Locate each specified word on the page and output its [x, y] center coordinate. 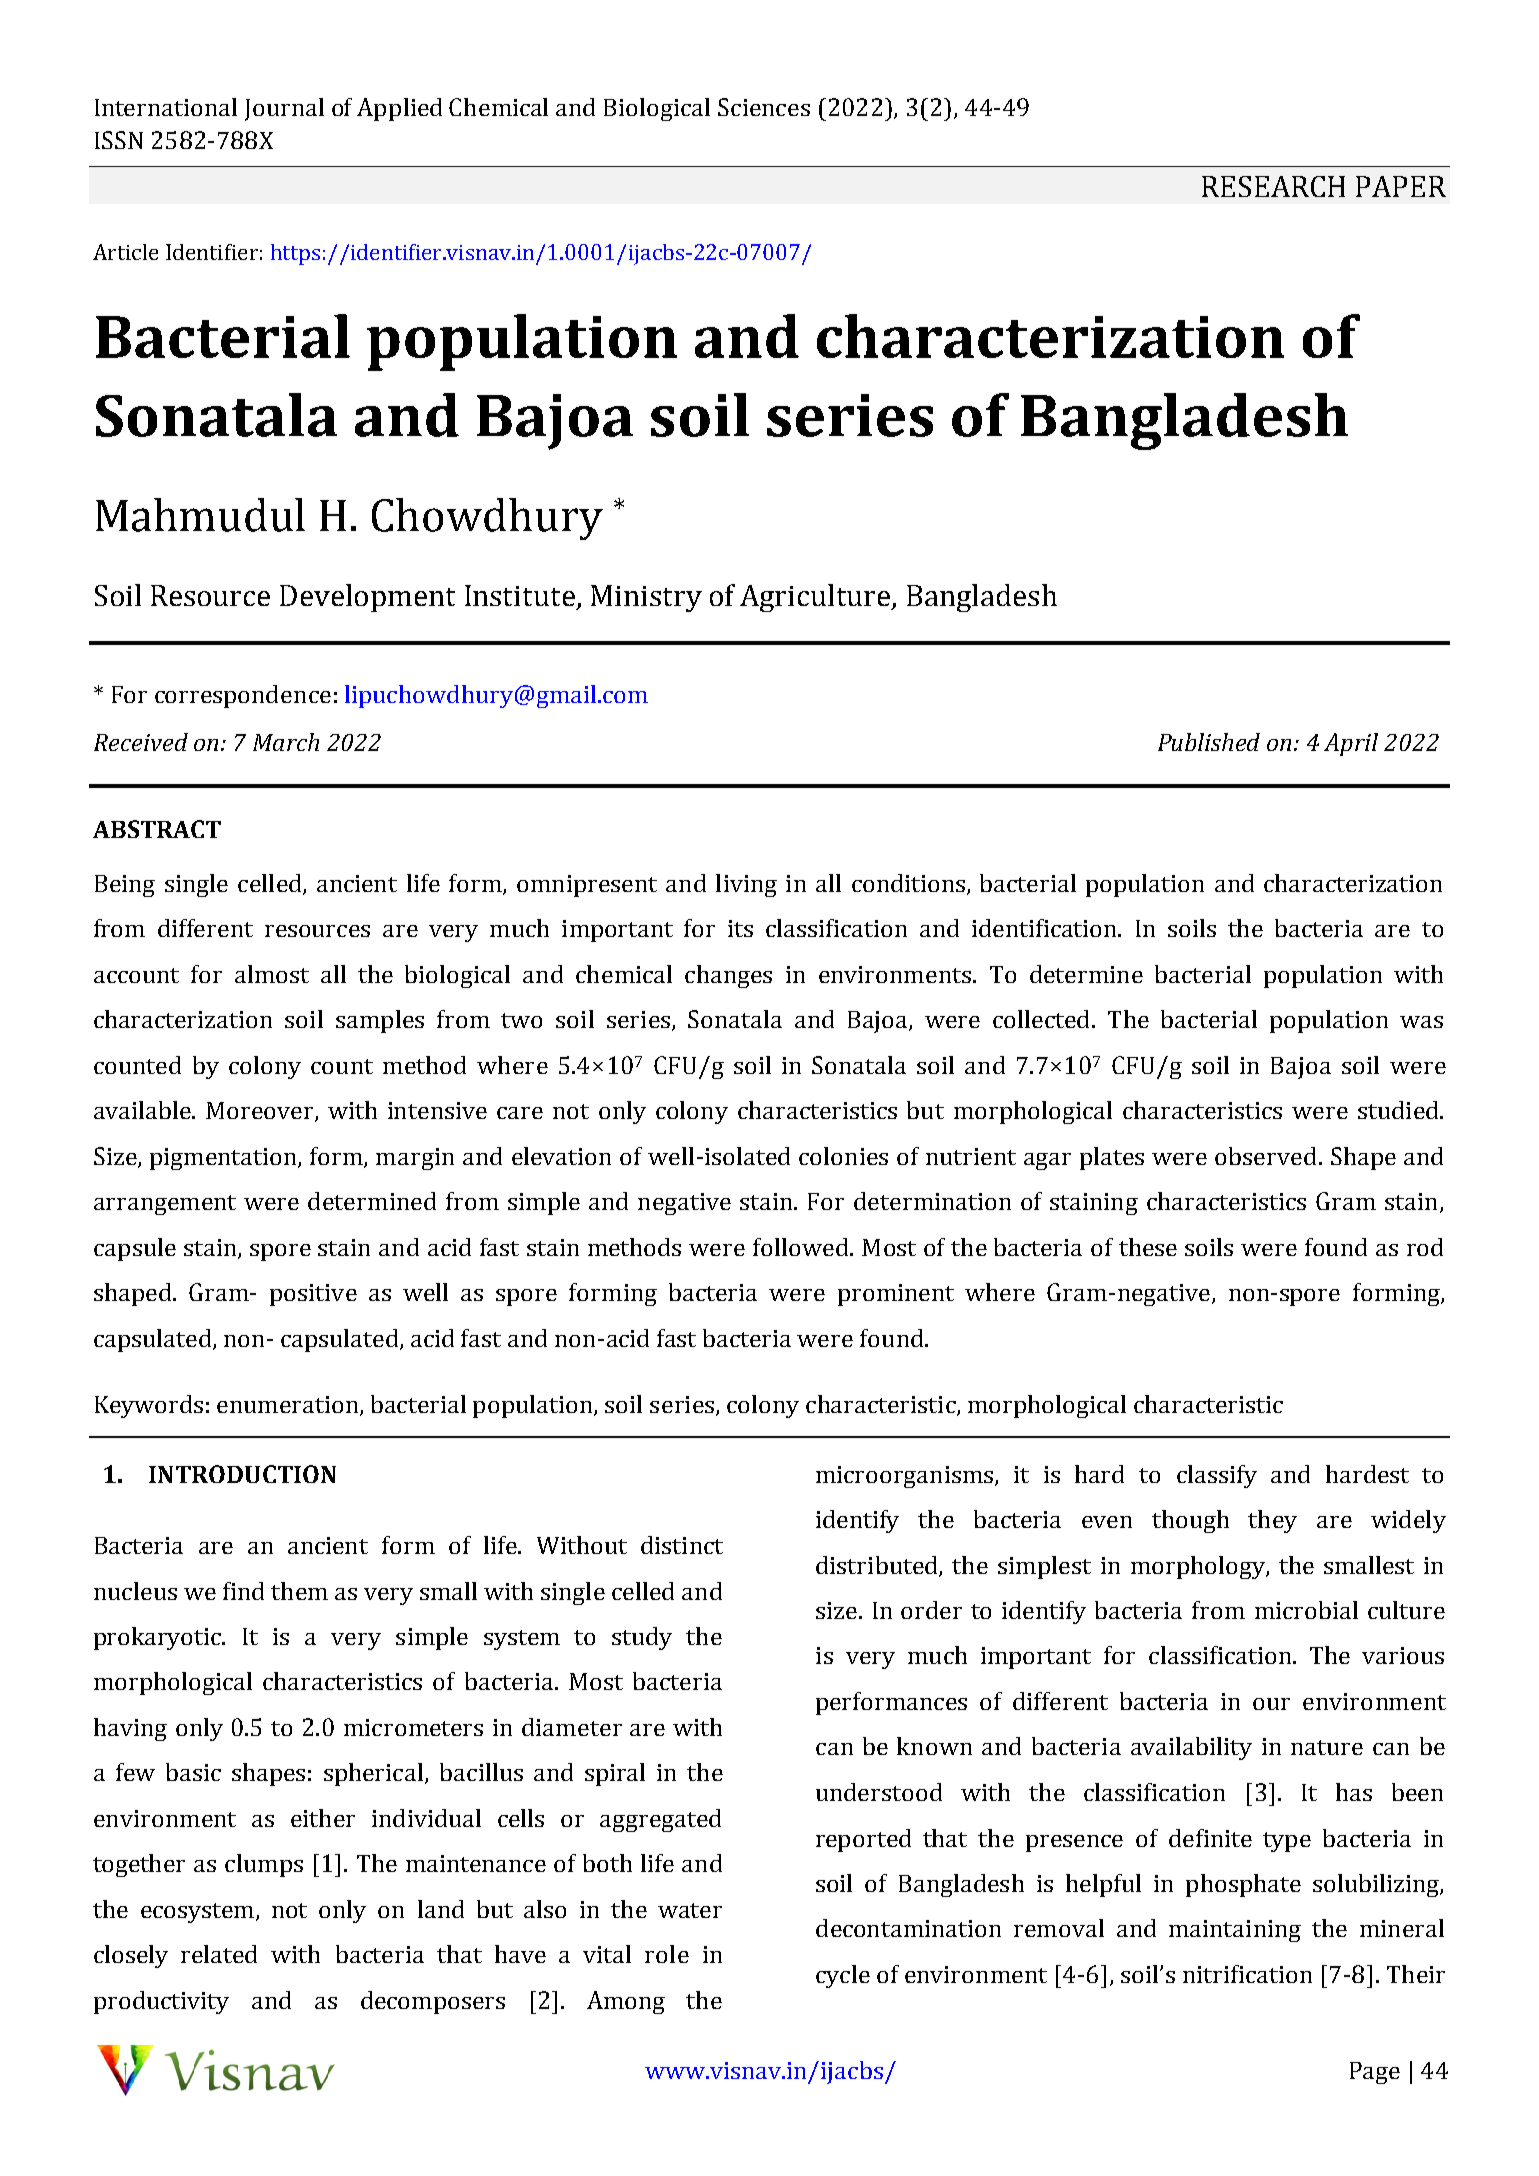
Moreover [261, 1112]
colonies [843, 1156]
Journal [284, 109]
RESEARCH [1273, 186]
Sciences [764, 107]
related [219, 1954]
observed [1265, 1156]
